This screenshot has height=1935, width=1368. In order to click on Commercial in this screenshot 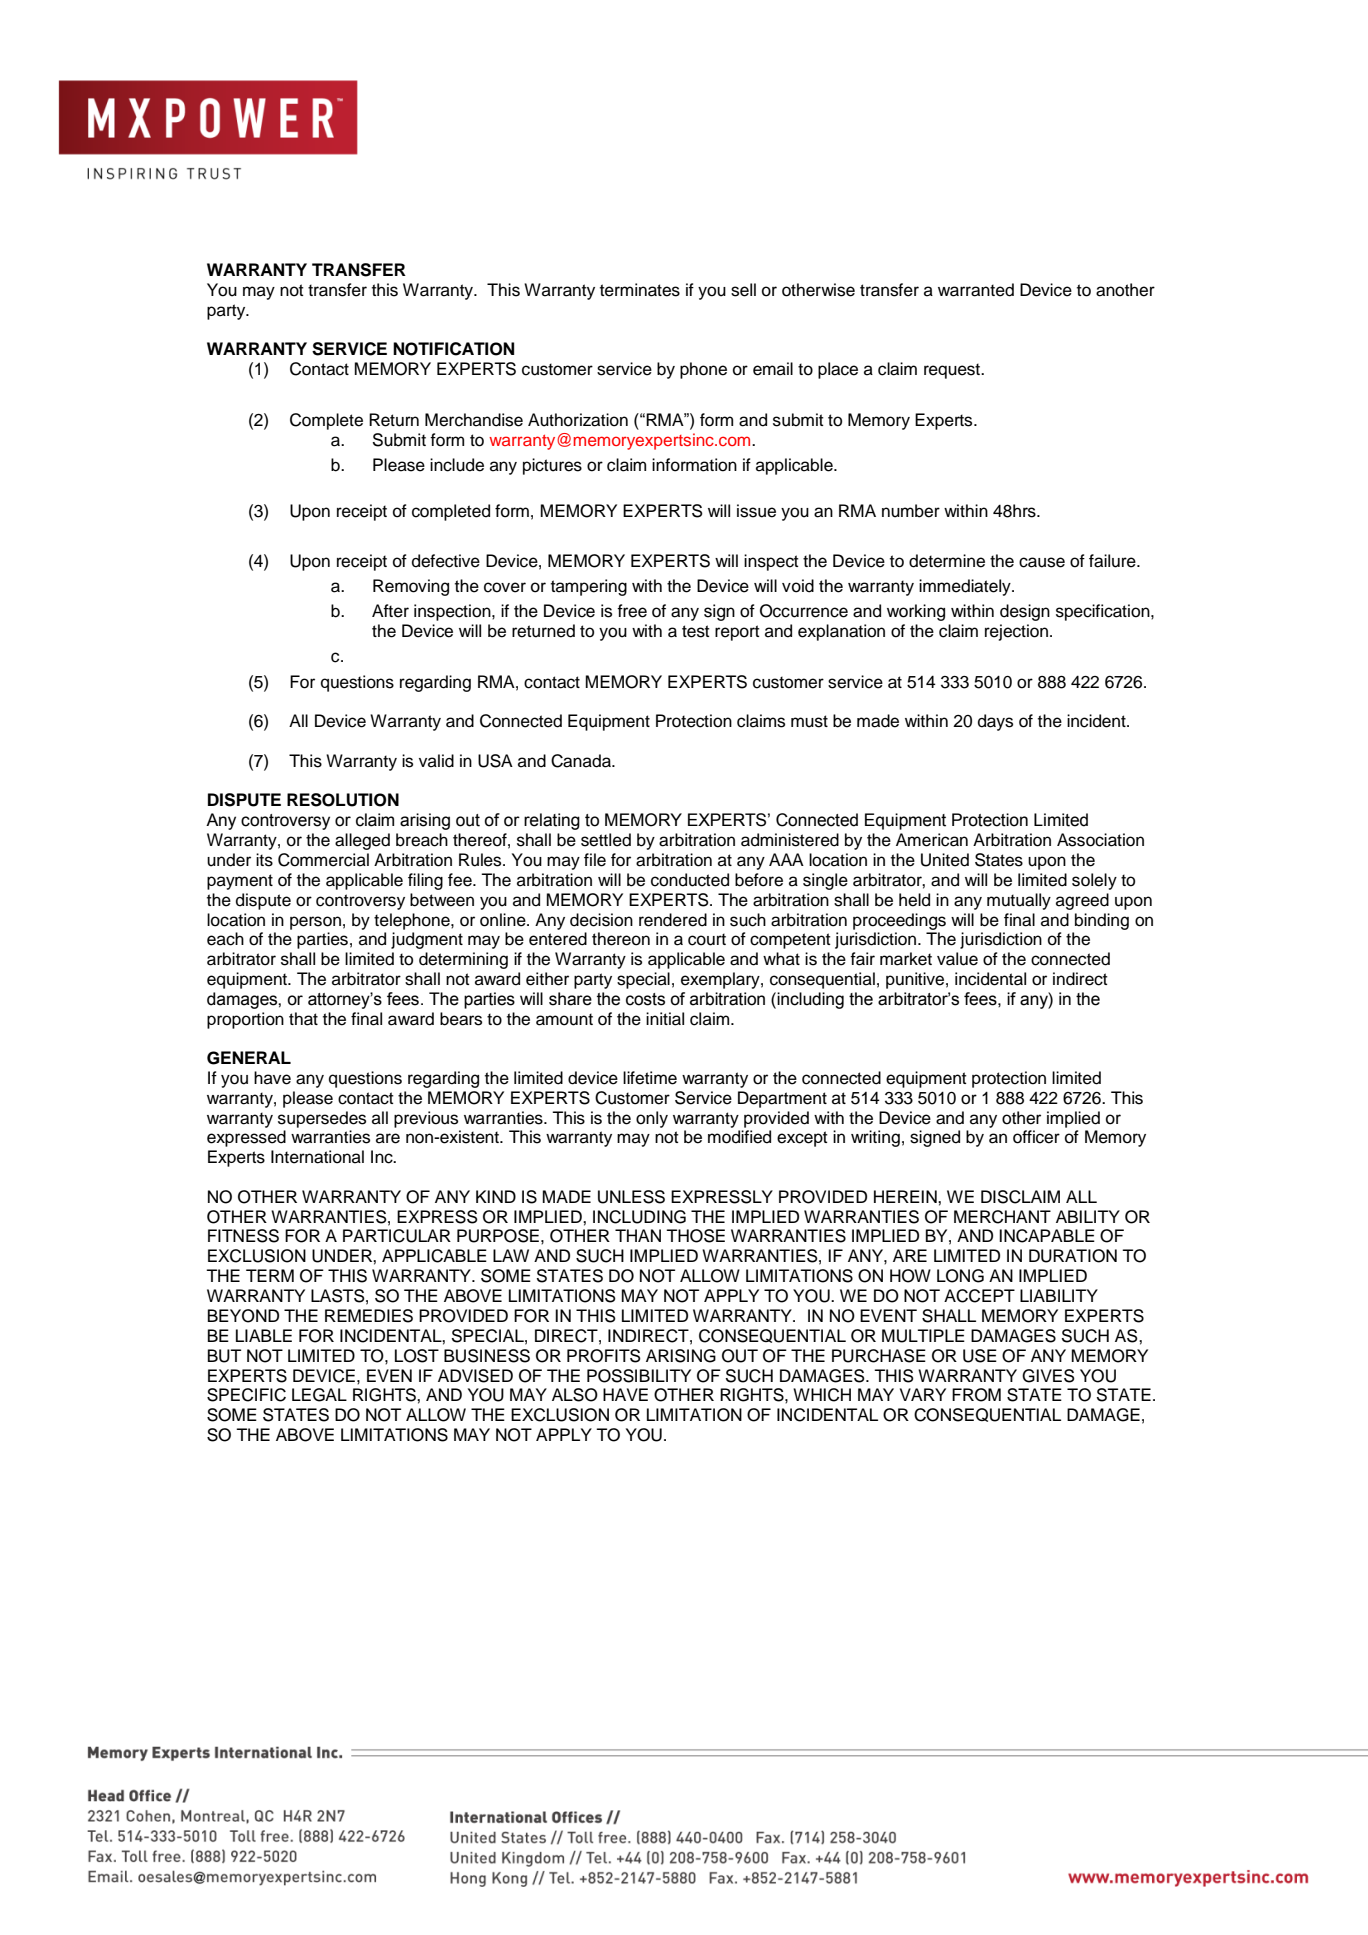, I will do `click(323, 860)`.
